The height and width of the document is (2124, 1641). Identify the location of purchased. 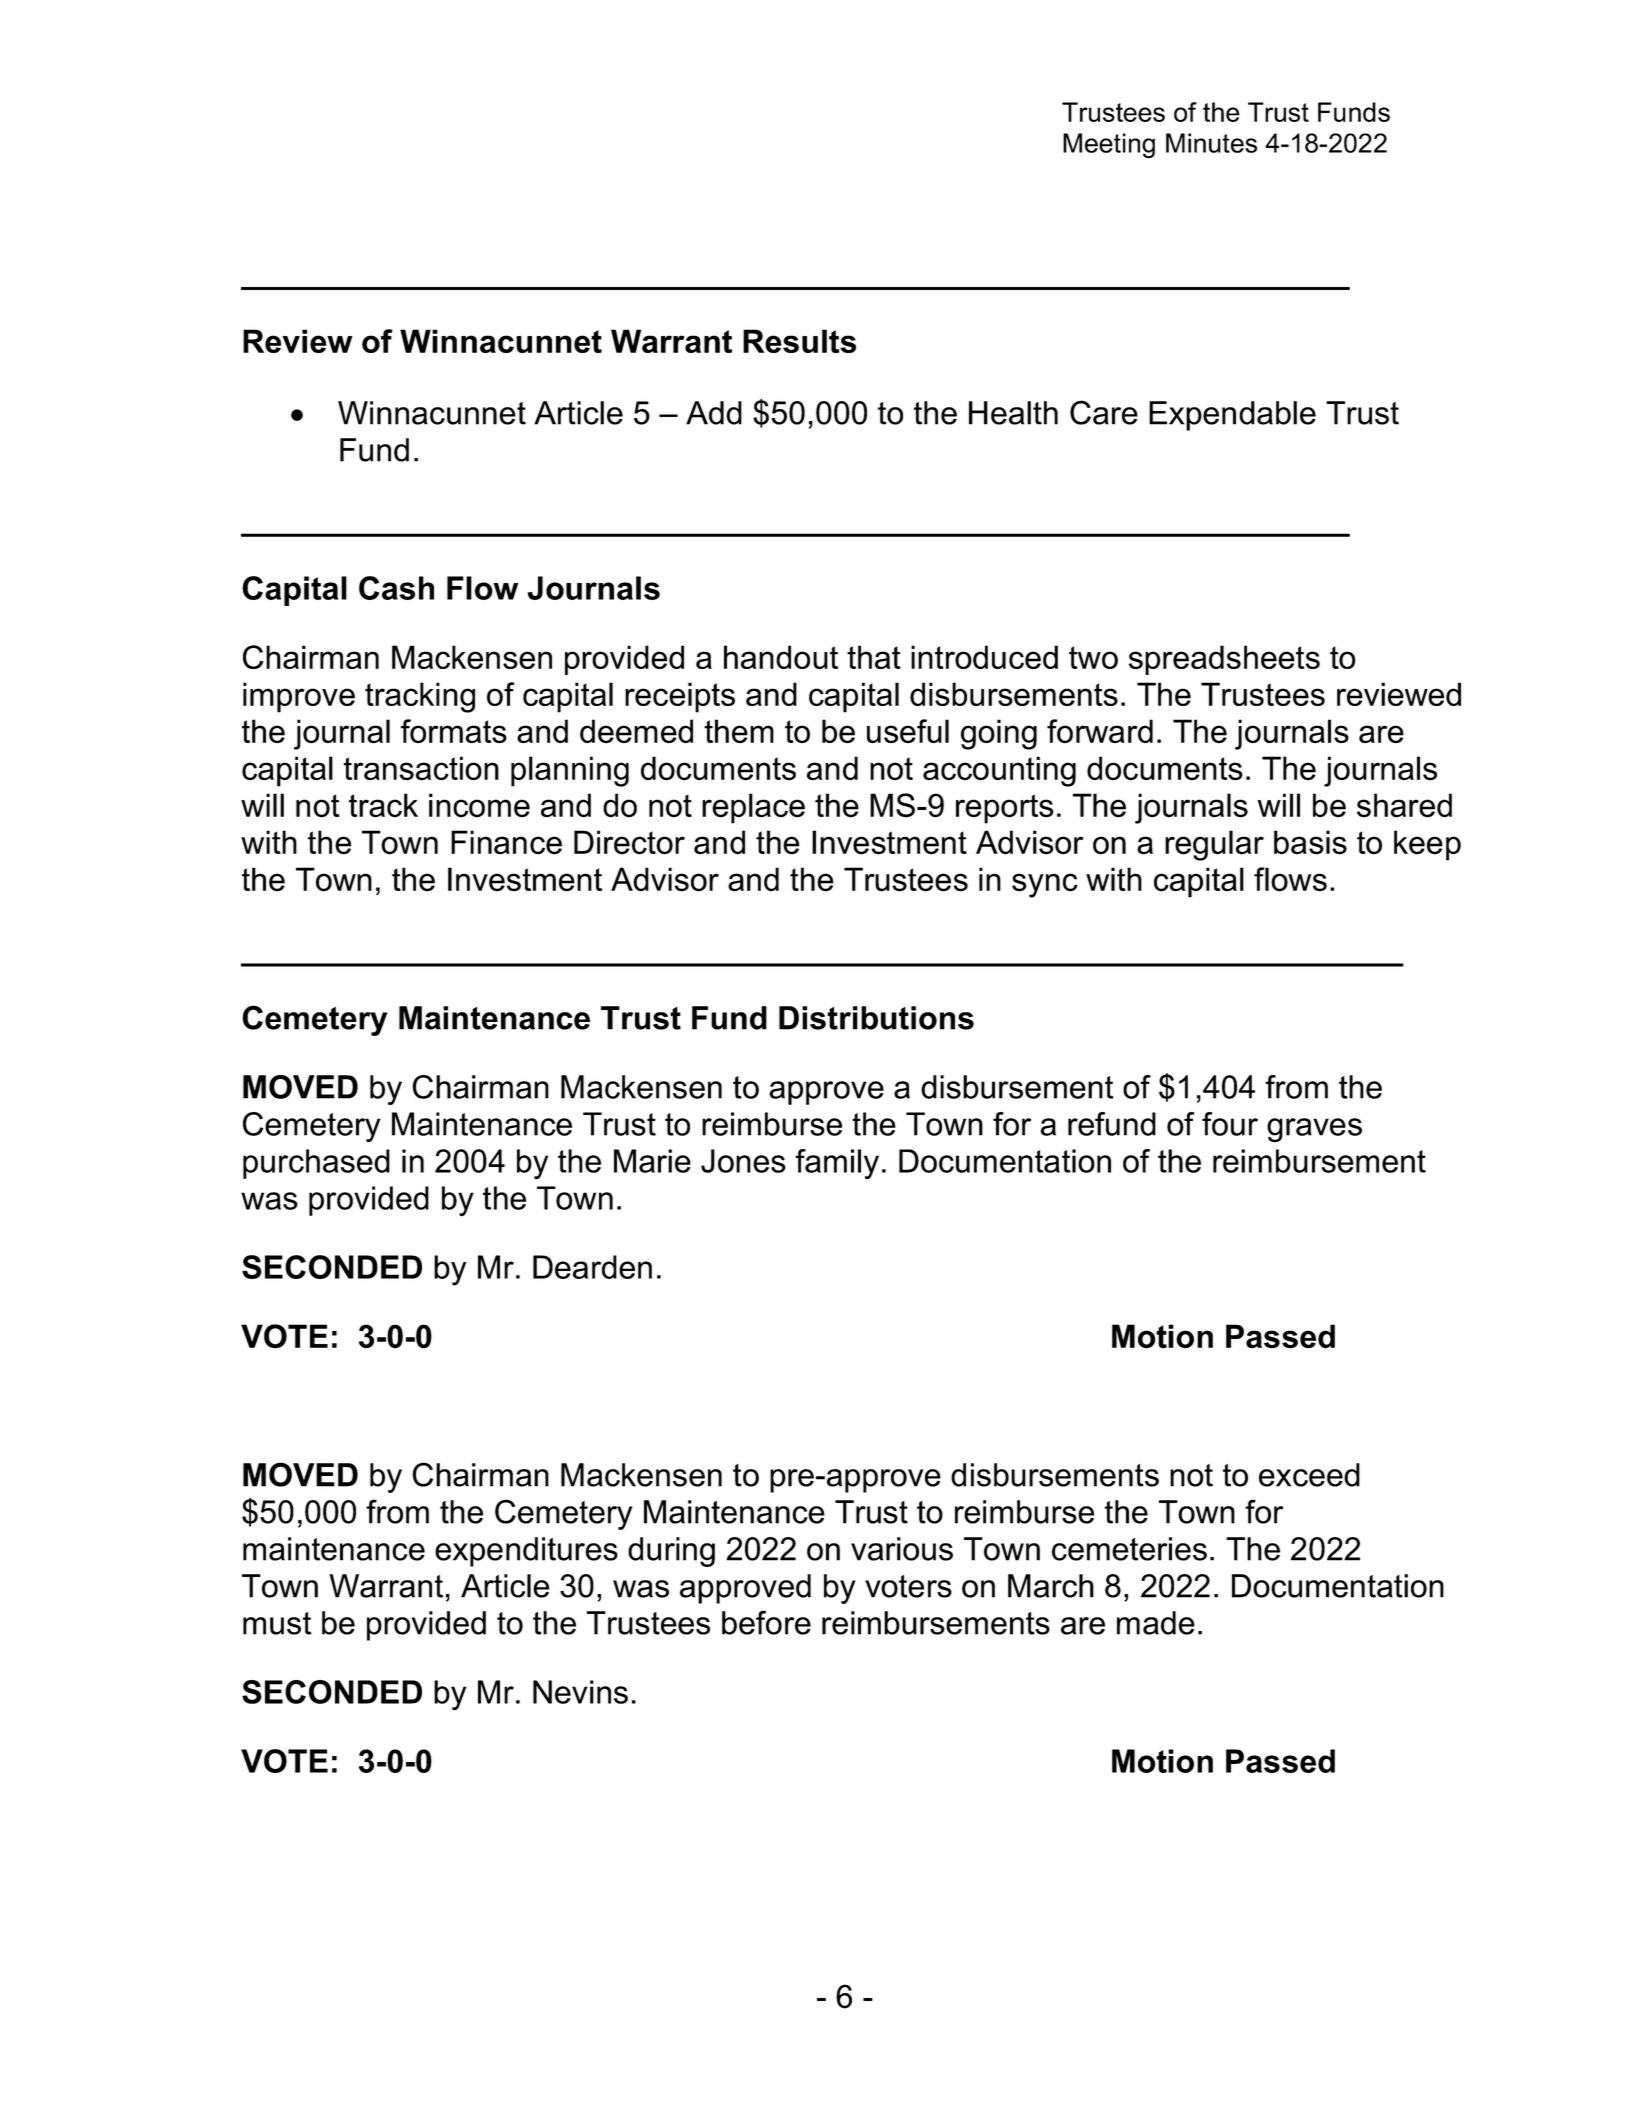
(316, 1164).
